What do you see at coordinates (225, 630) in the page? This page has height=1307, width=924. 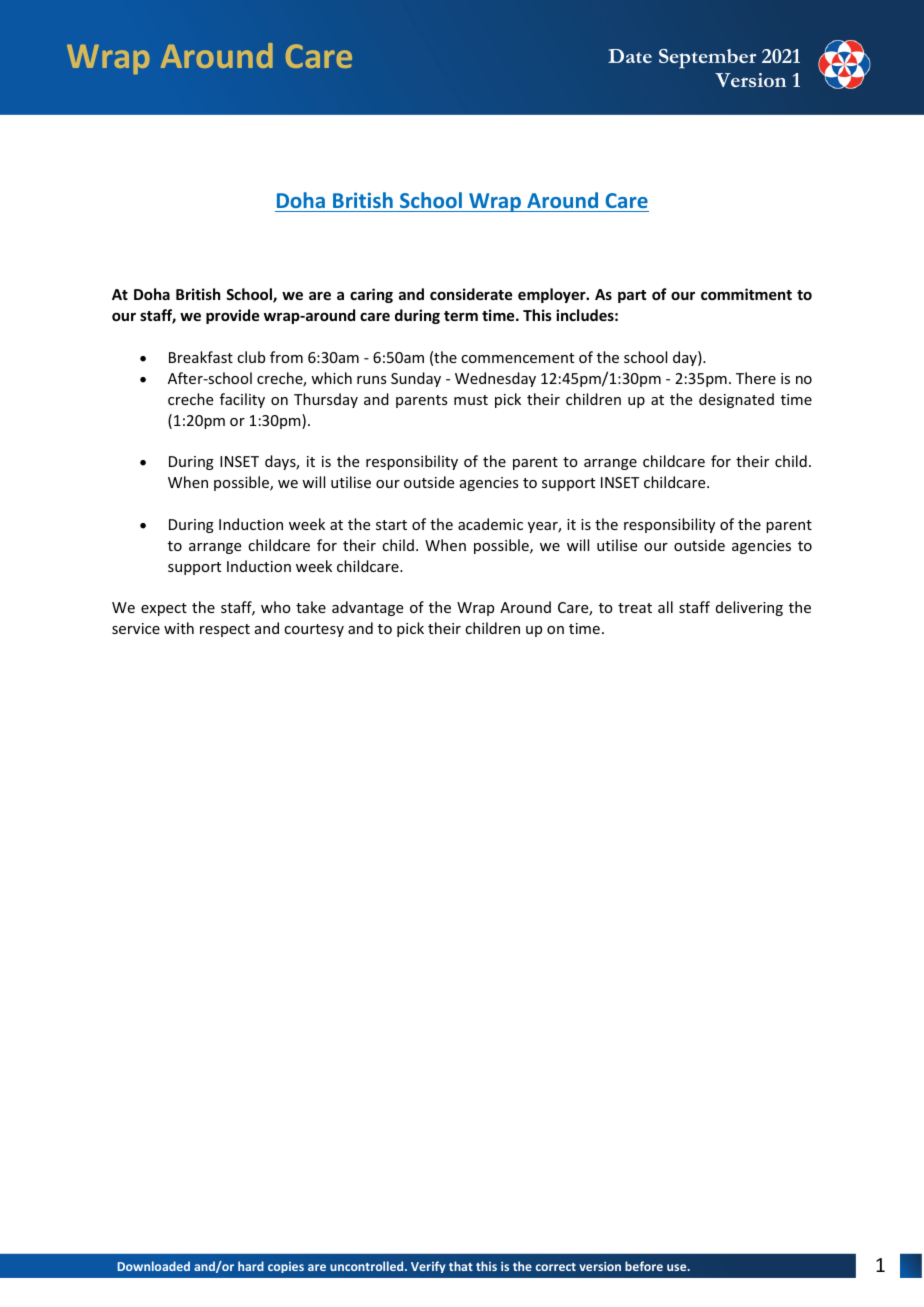 I see `respect` at bounding box center [225, 630].
